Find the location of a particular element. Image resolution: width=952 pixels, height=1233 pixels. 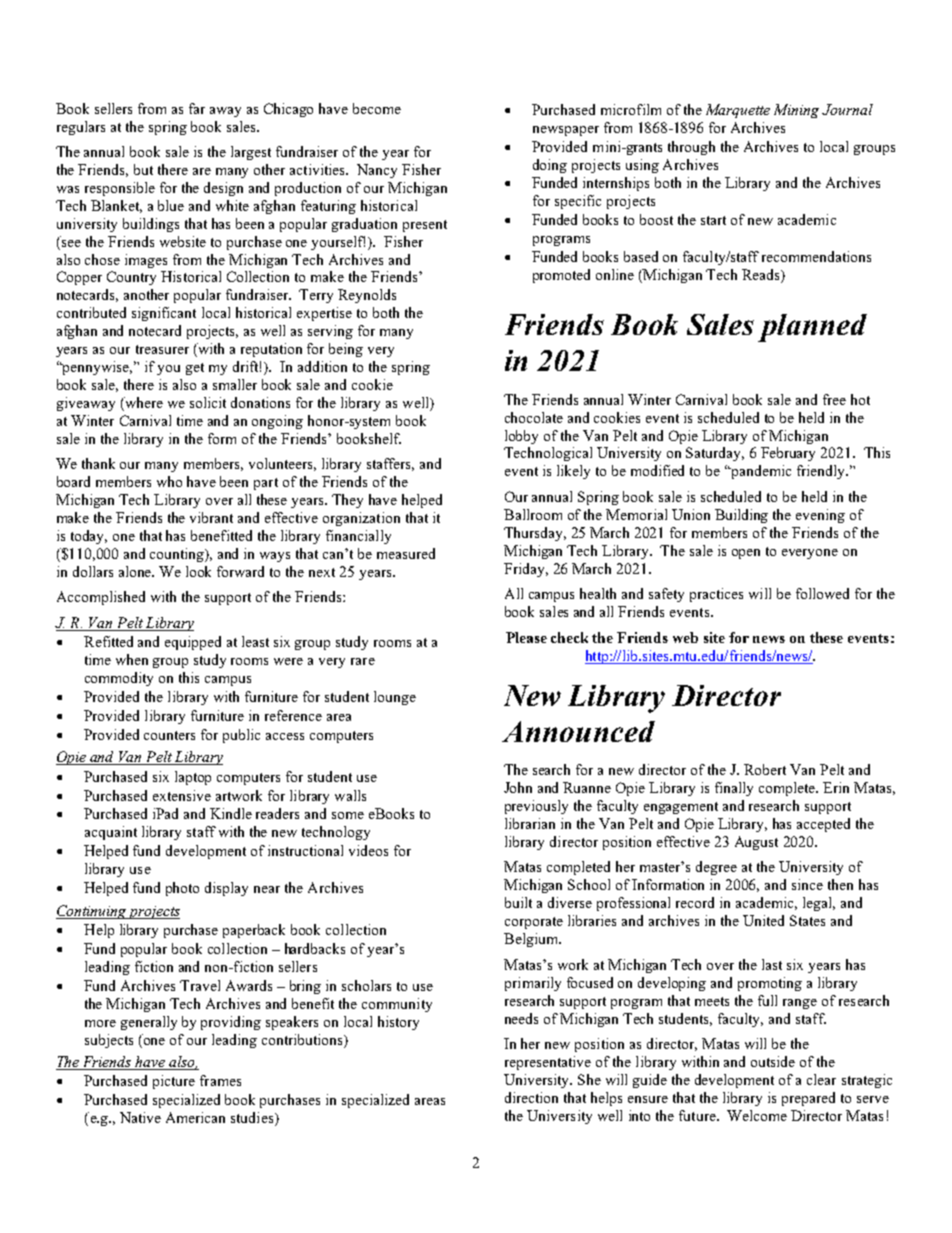

Marquette is located at coordinates (738, 111).
